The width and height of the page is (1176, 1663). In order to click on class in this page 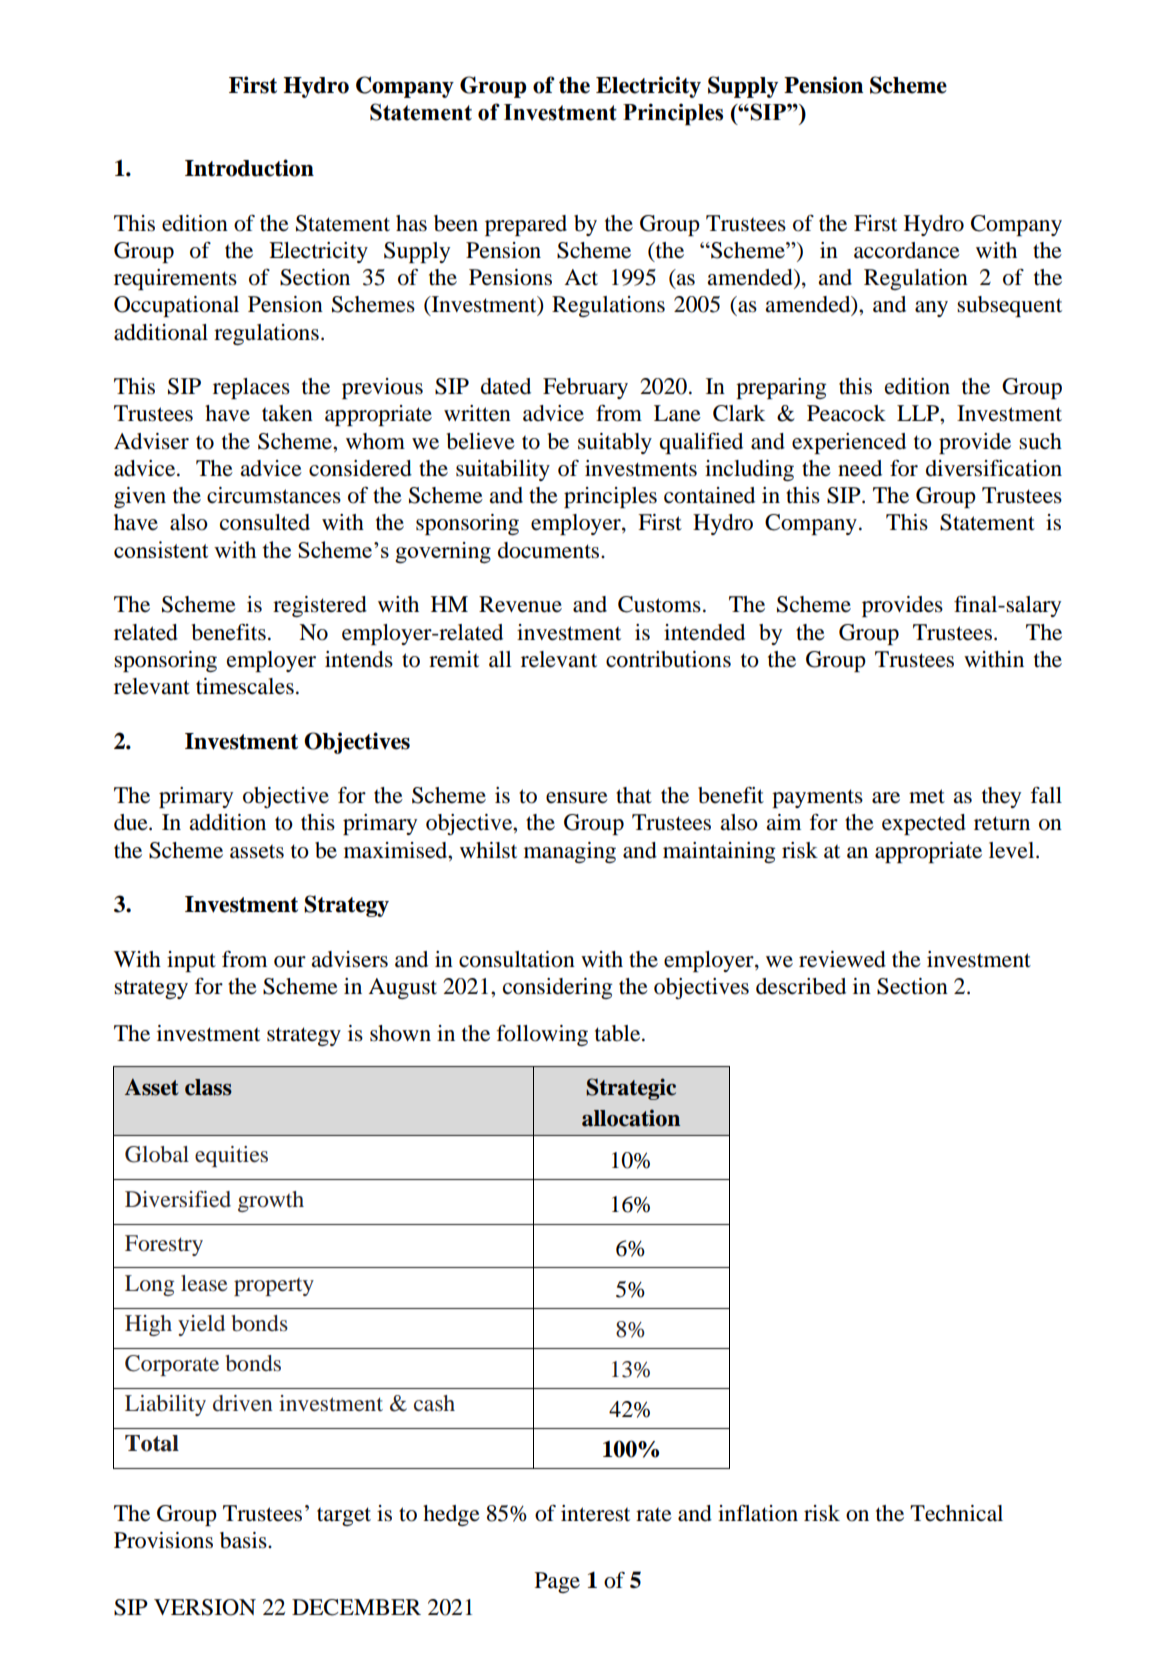, I will do `click(208, 1087)`.
